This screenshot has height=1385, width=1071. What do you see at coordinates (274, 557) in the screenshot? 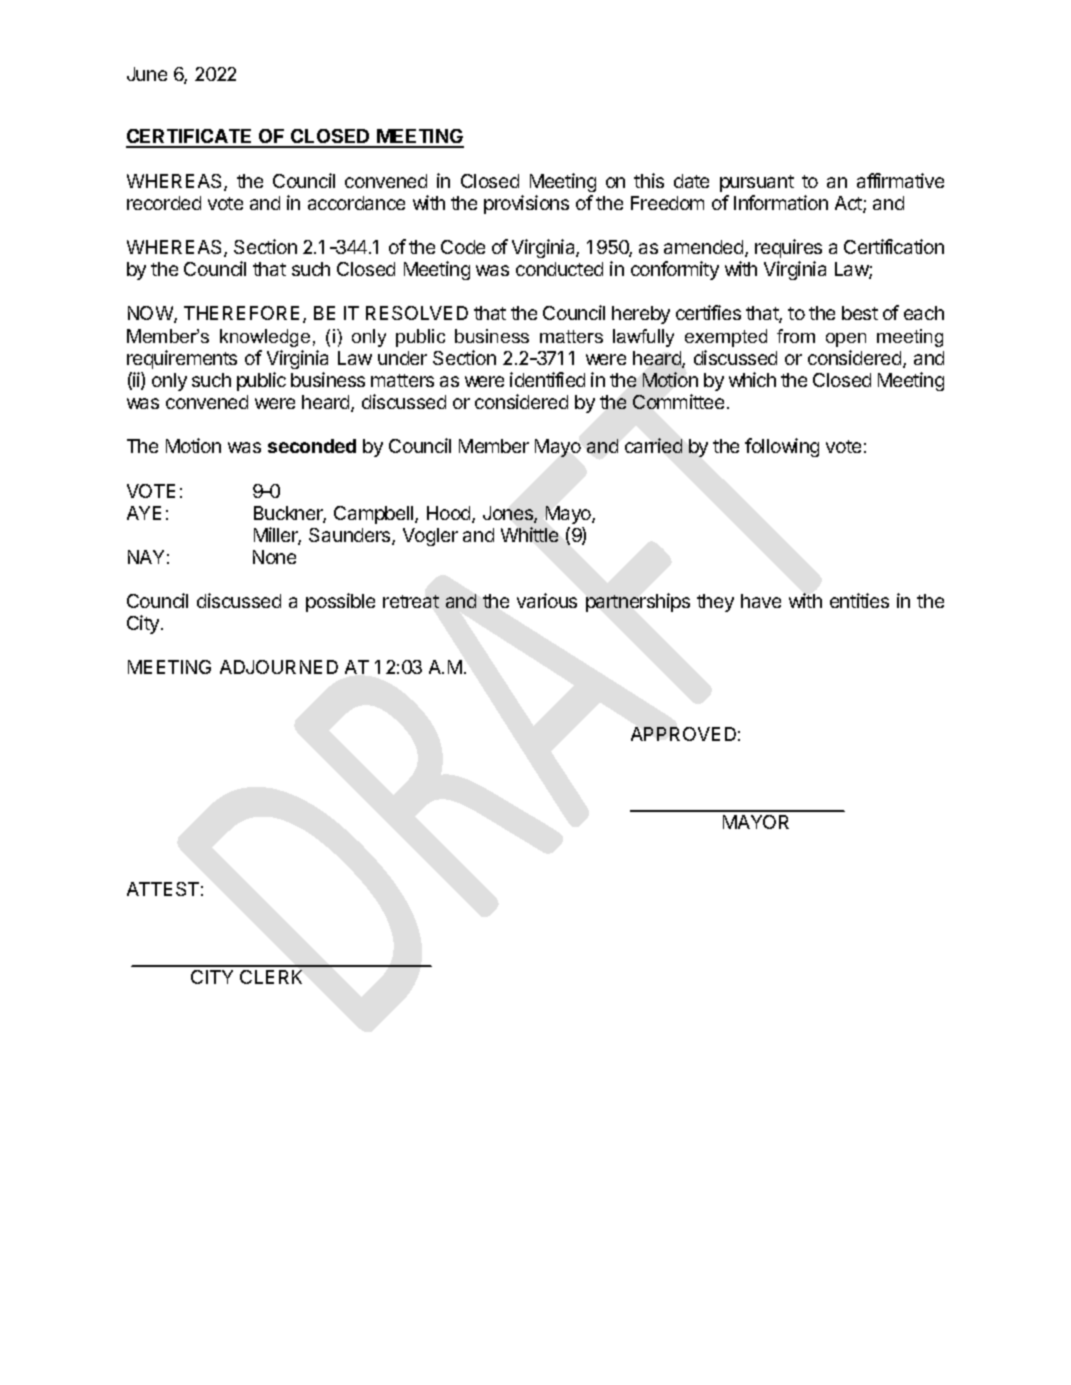
I see `None` at bounding box center [274, 557].
